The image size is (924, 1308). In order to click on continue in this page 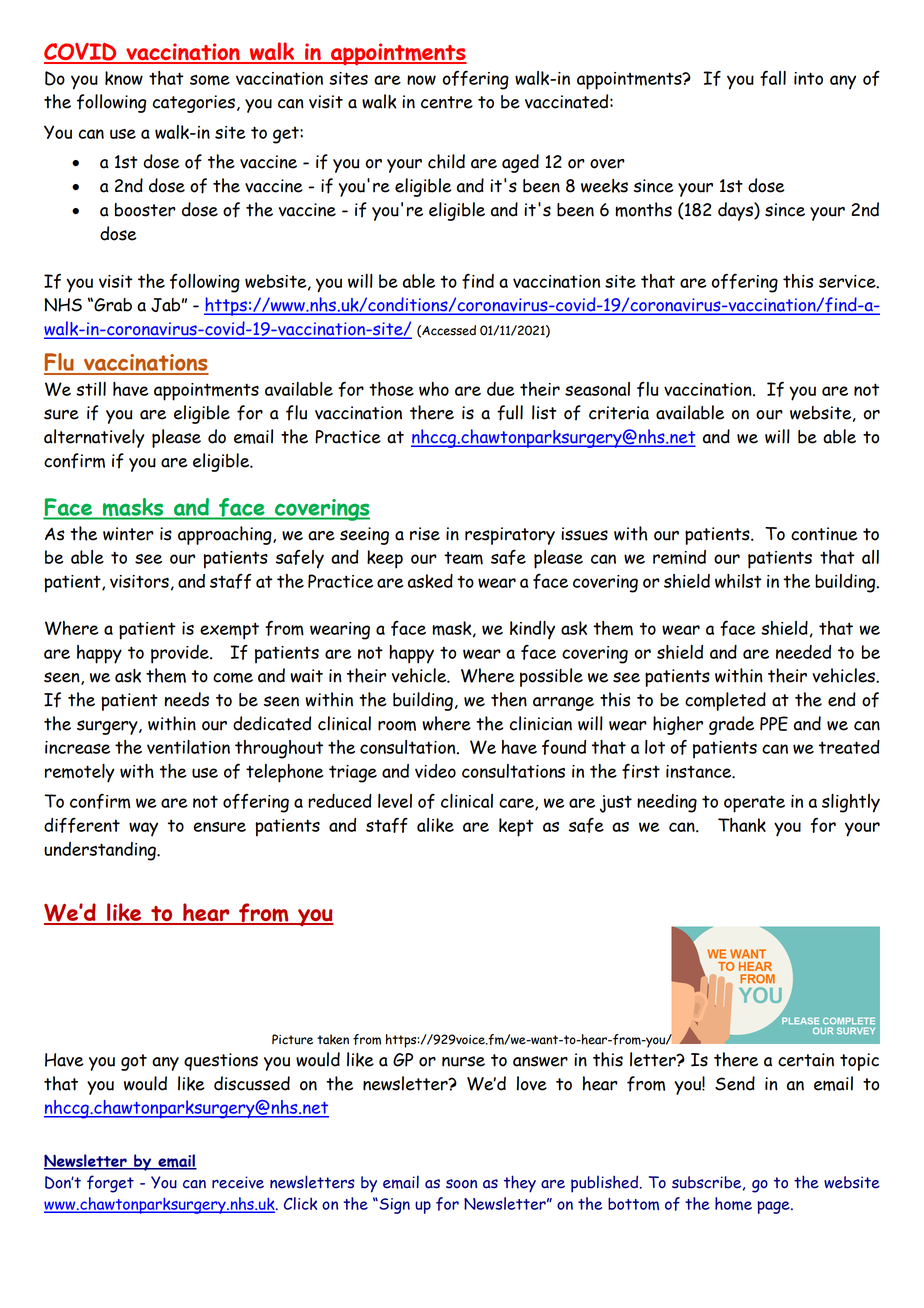, I will do `click(824, 534)`.
